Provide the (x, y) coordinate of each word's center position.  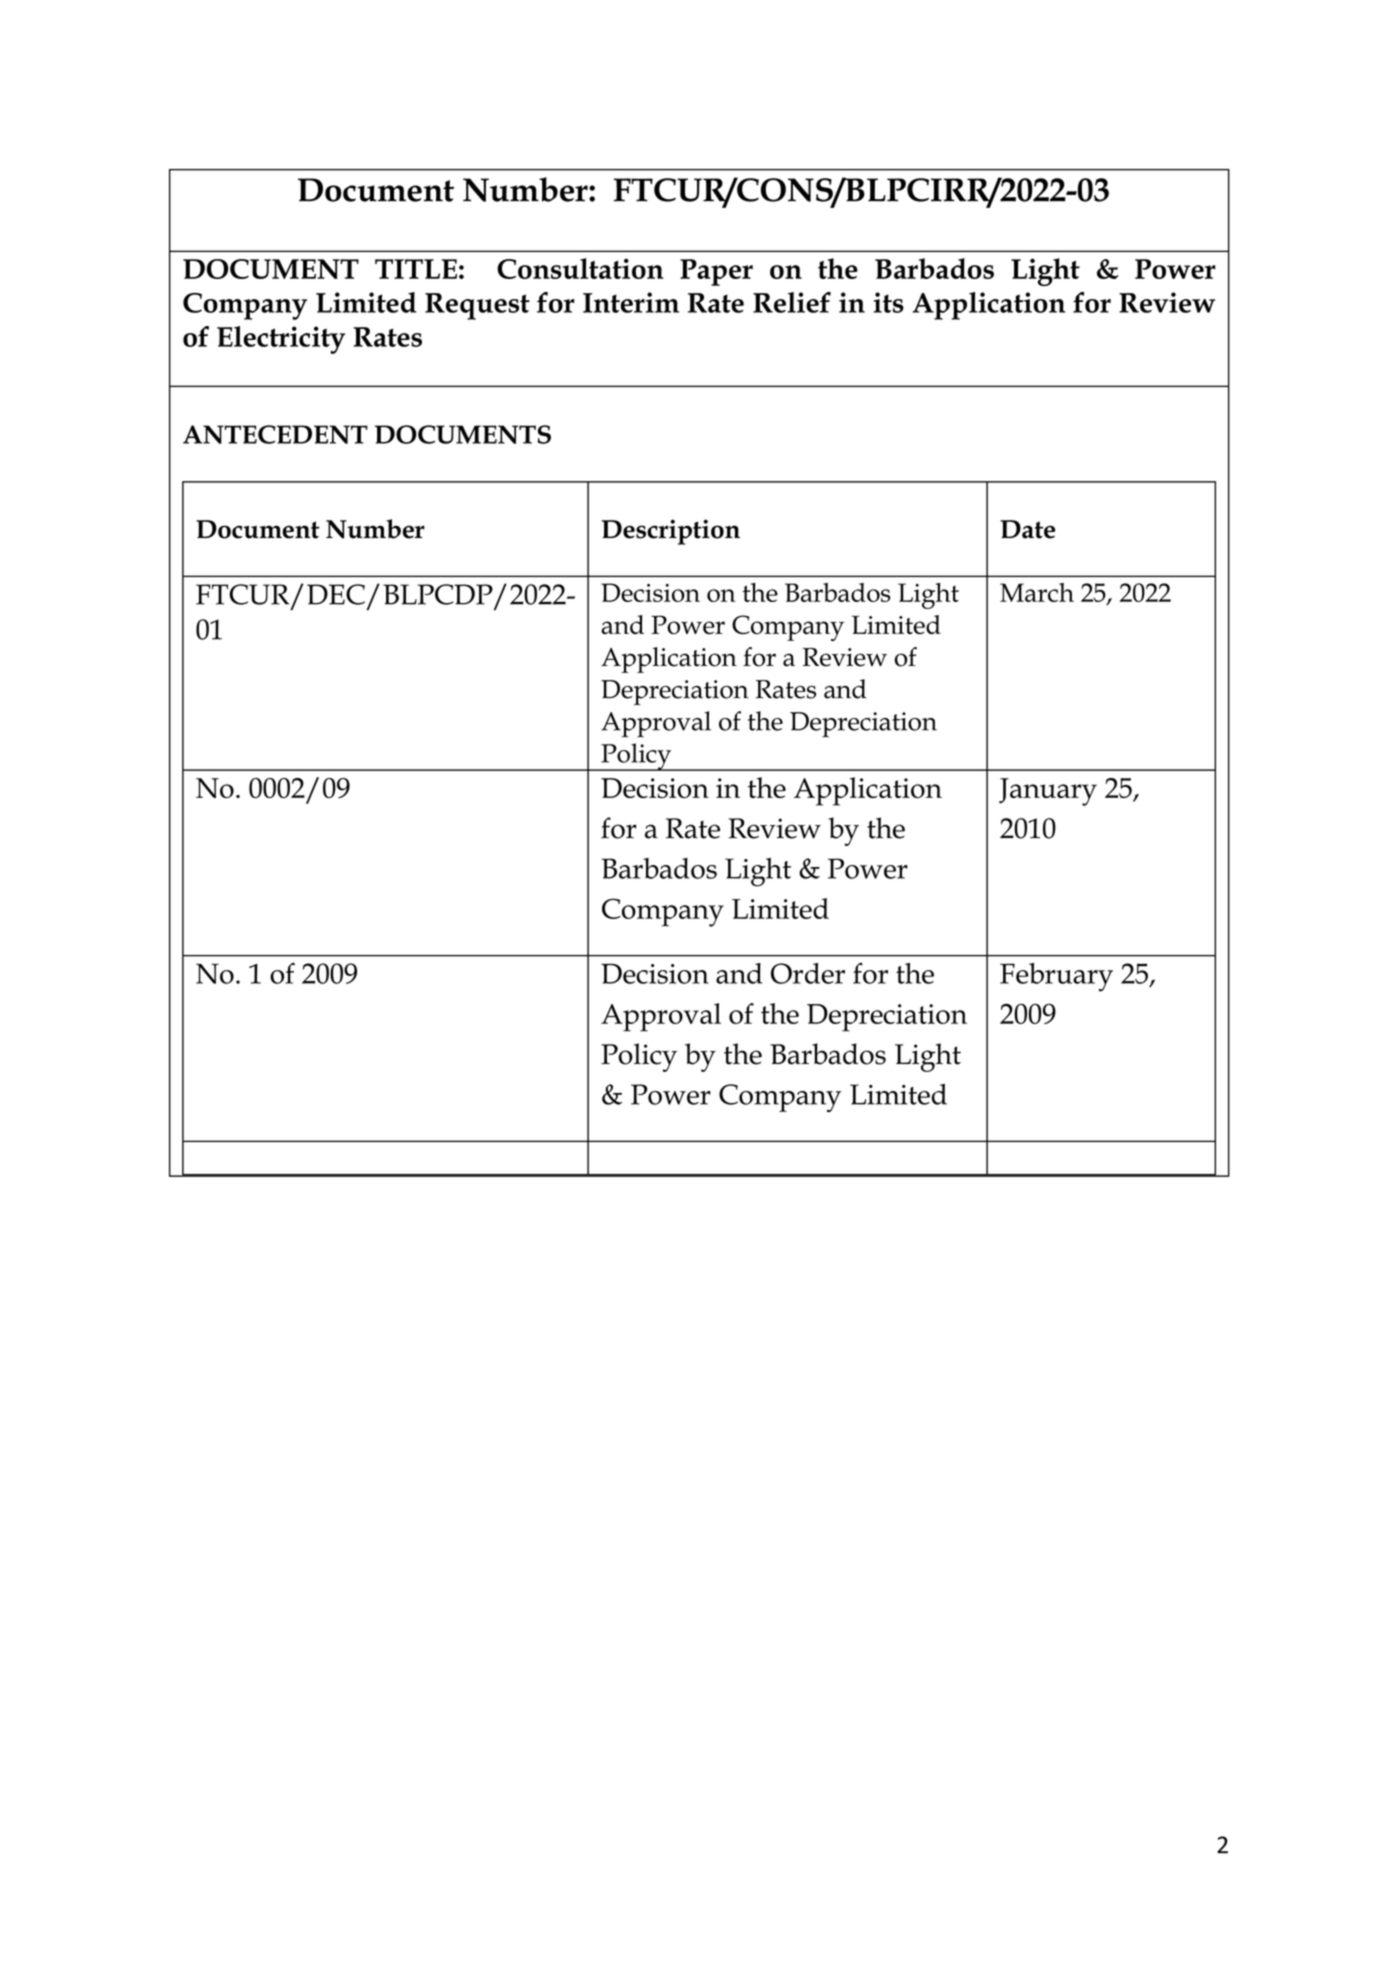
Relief (792, 302)
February (1056, 977)
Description (671, 532)
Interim (631, 302)
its (888, 302)
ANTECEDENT (275, 434)
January (1048, 792)
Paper (716, 272)
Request (477, 306)
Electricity (281, 340)
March (1037, 592)
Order (808, 973)
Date (1027, 529)
